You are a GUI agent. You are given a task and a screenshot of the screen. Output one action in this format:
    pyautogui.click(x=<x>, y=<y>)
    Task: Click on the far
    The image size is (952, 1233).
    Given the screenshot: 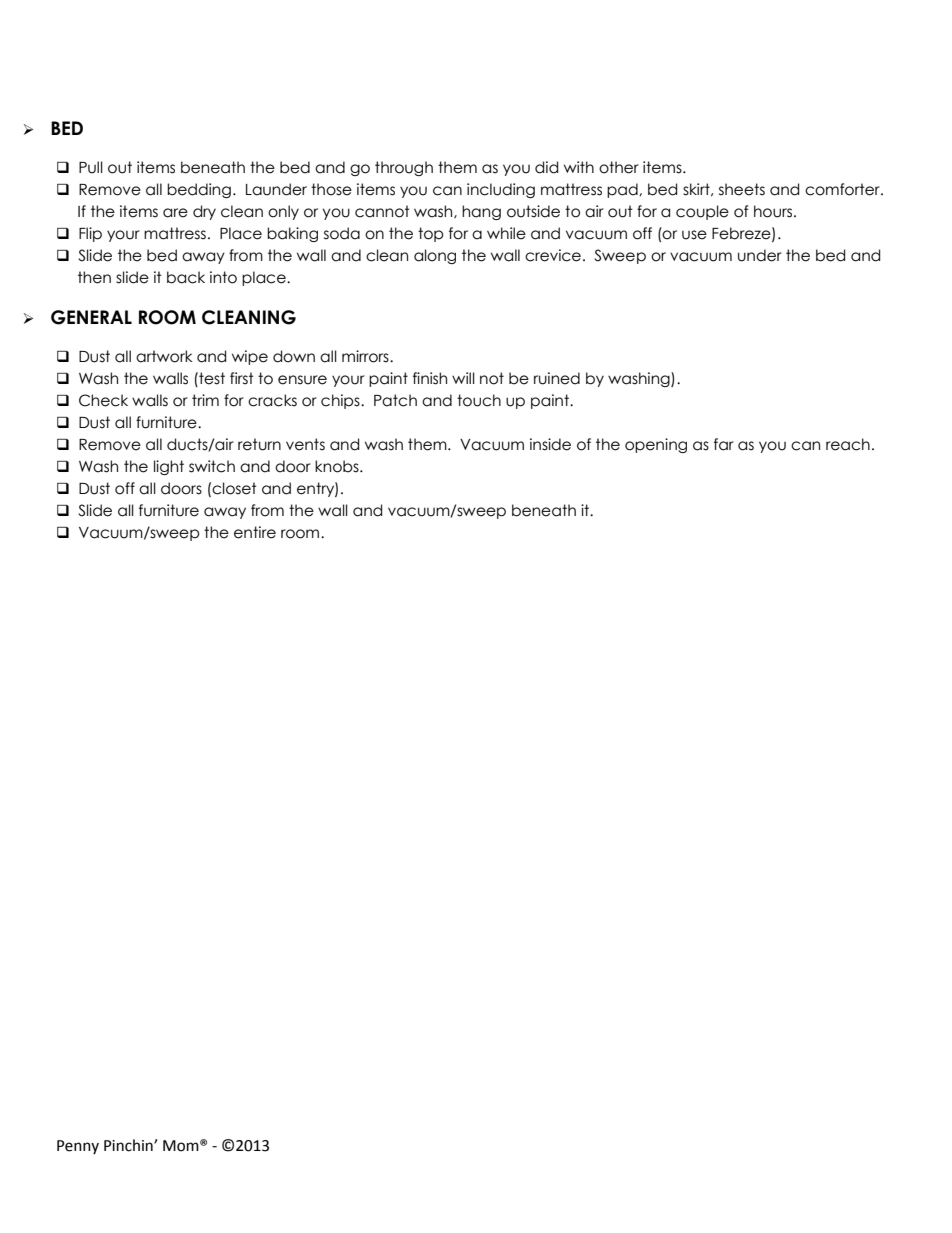 What is the action you would take?
    pyautogui.click(x=724, y=444)
